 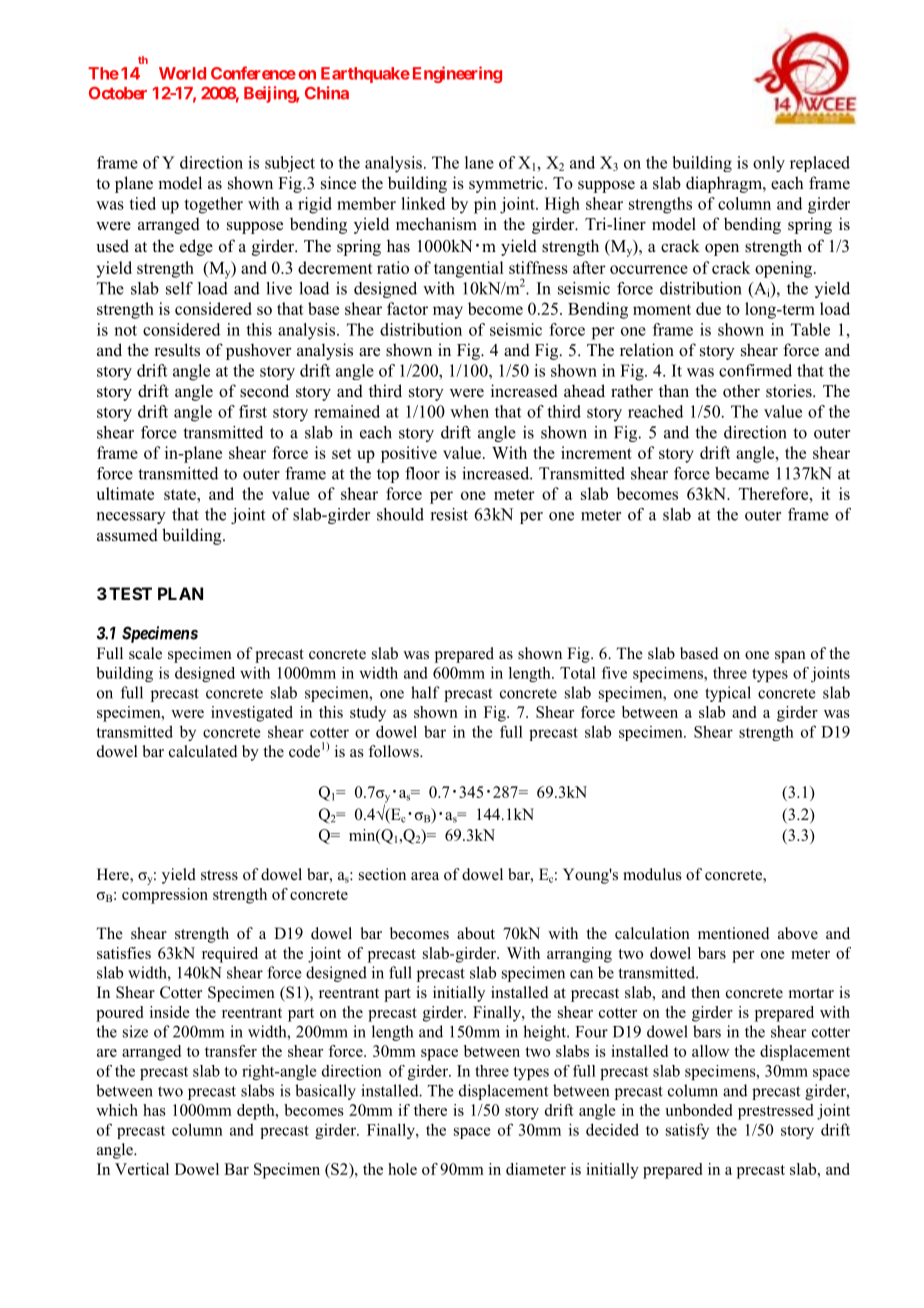 I want to click on half, so click(x=425, y=692).
